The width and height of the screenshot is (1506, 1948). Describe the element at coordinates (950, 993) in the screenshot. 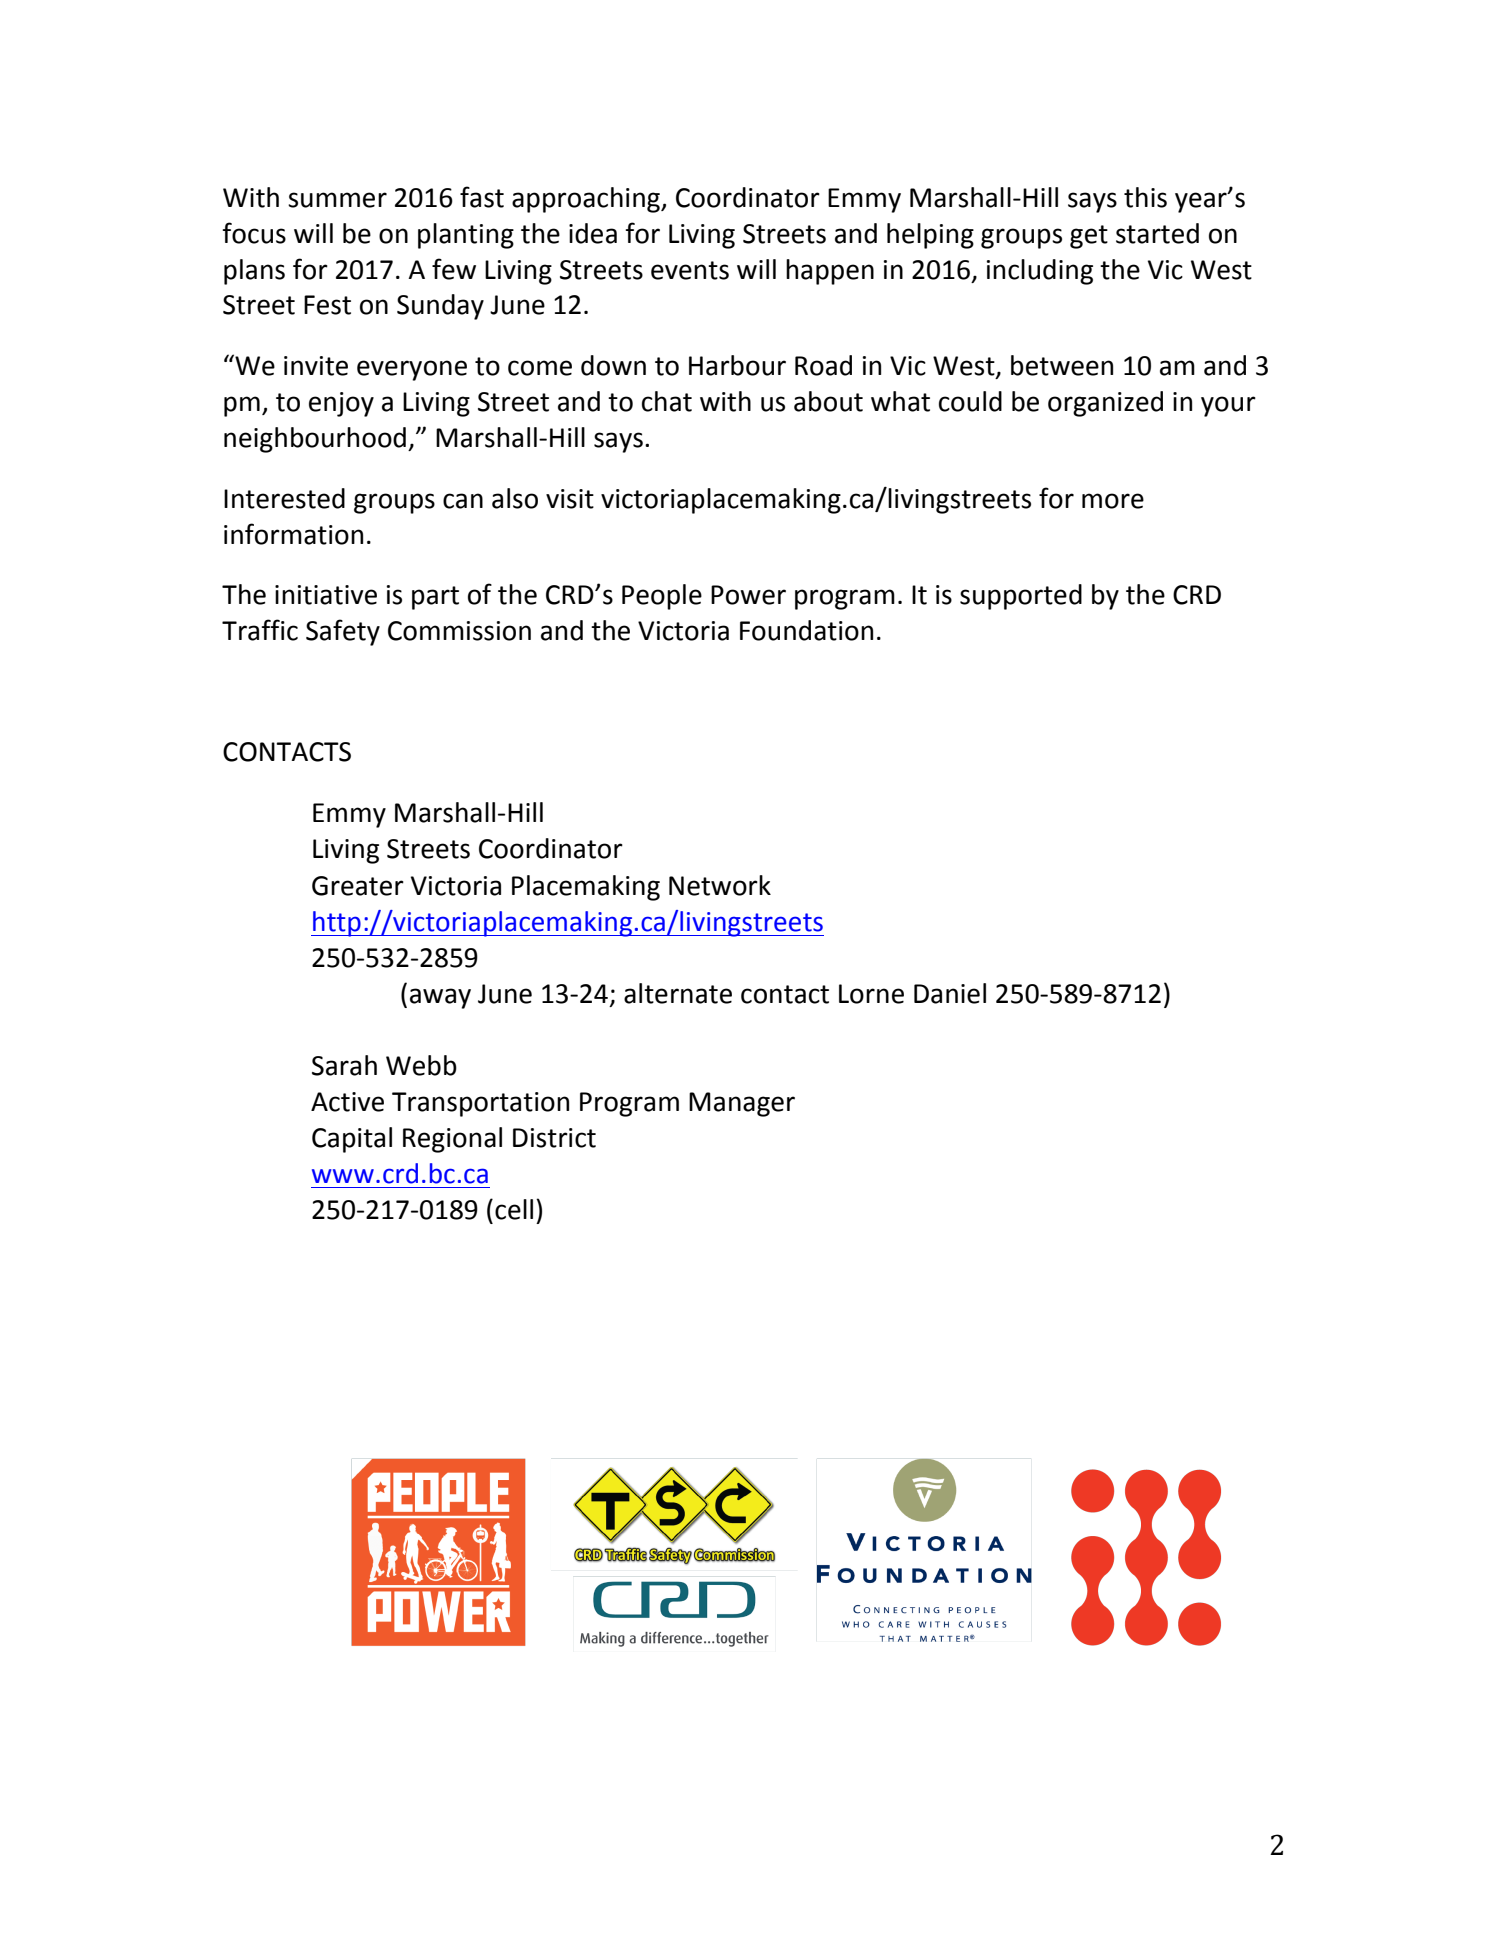

I see `Daniel` at that location.
